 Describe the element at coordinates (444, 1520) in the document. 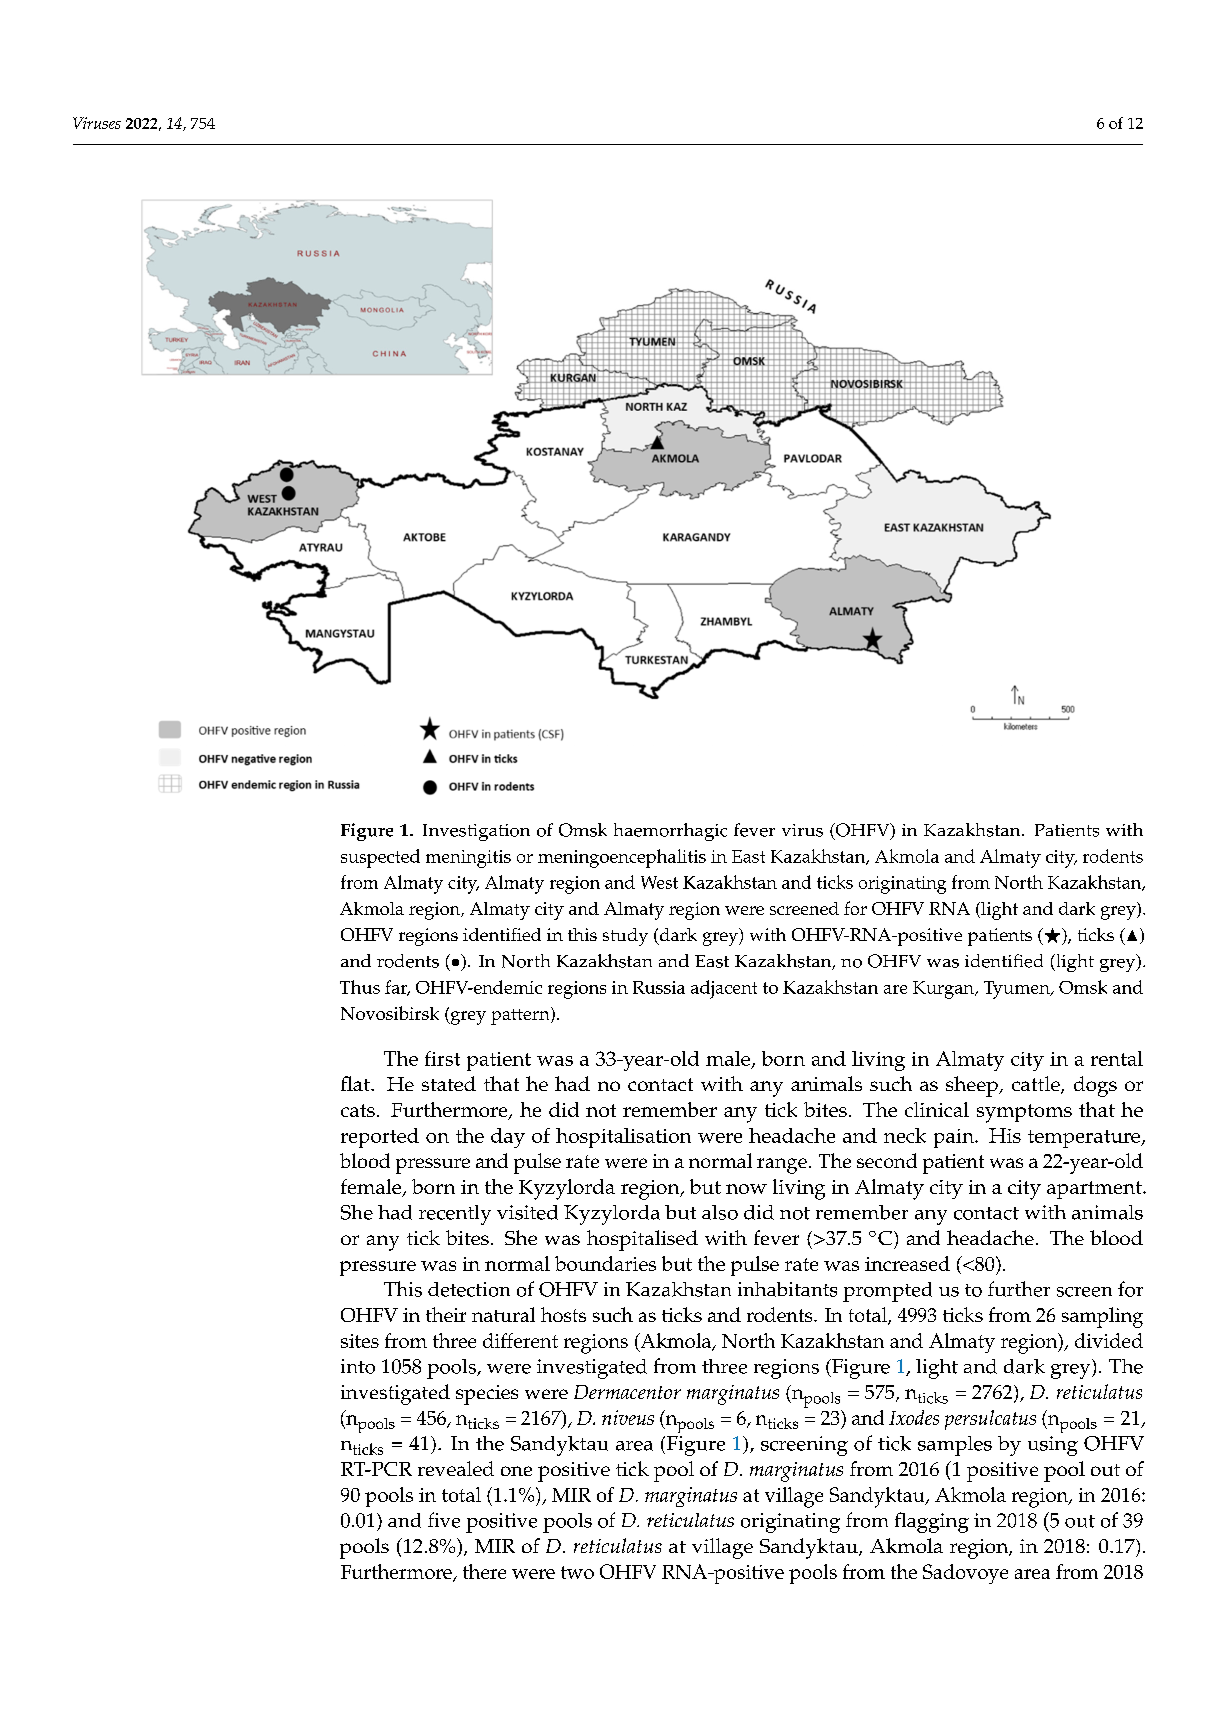

I see `five` at that location.
